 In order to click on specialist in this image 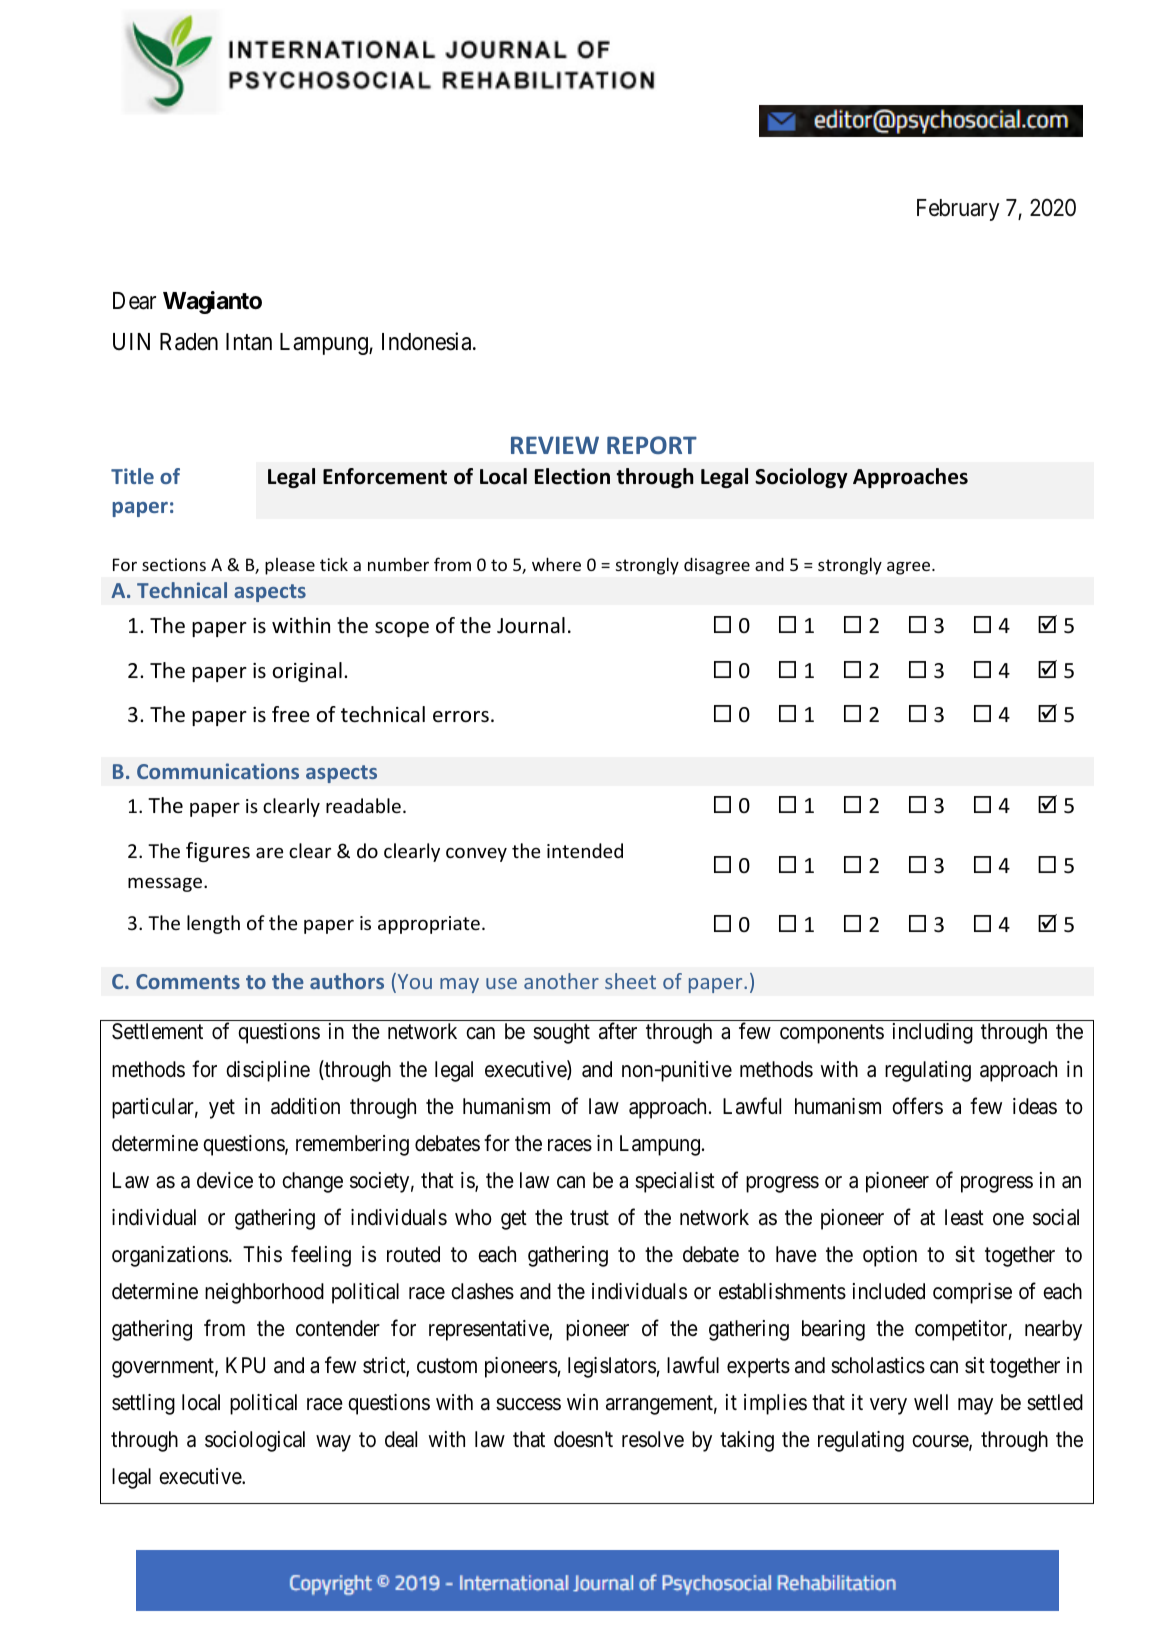, I will do `click(675, 1182)`.
